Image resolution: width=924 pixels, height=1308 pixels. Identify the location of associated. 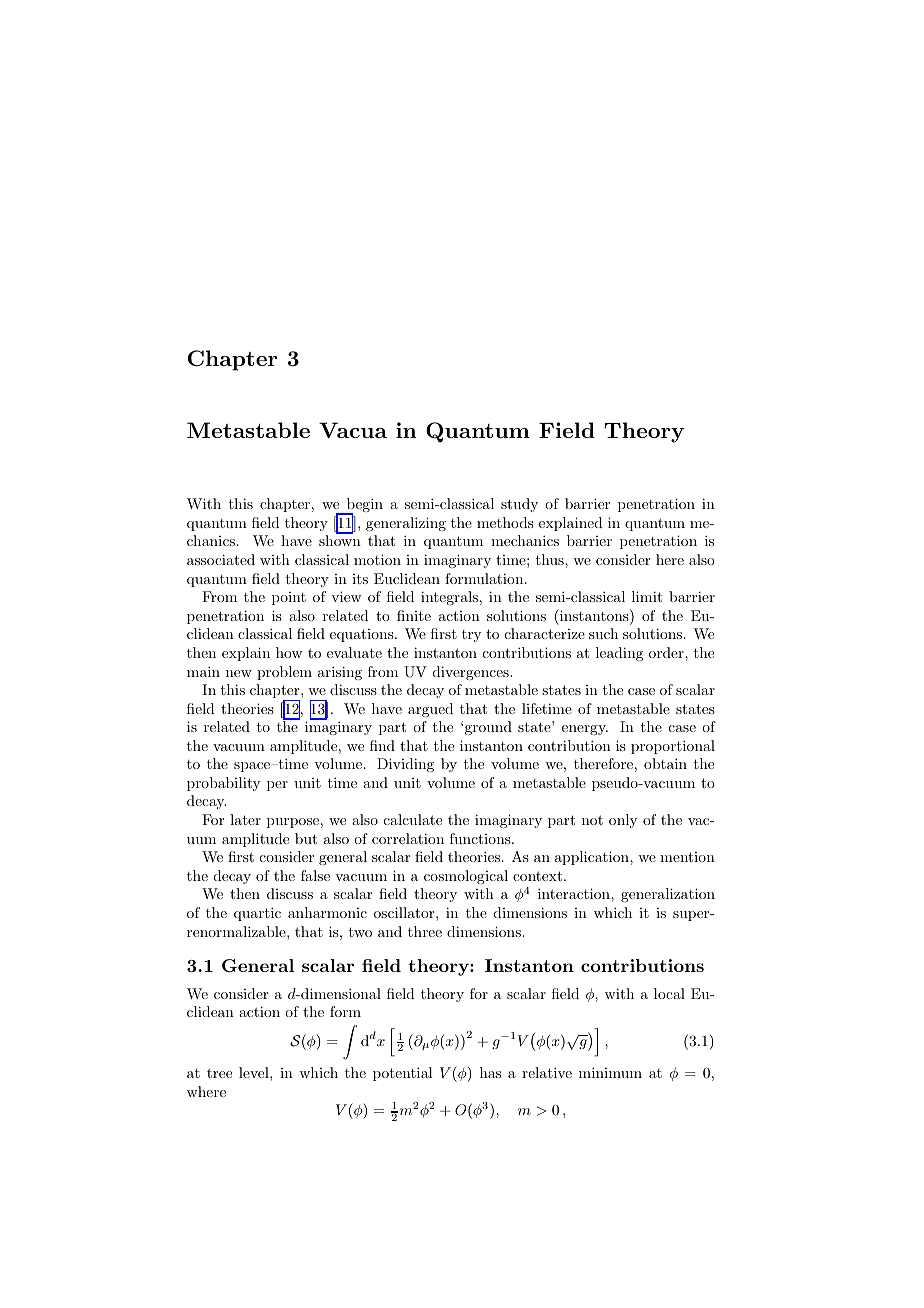
(221, 559).
